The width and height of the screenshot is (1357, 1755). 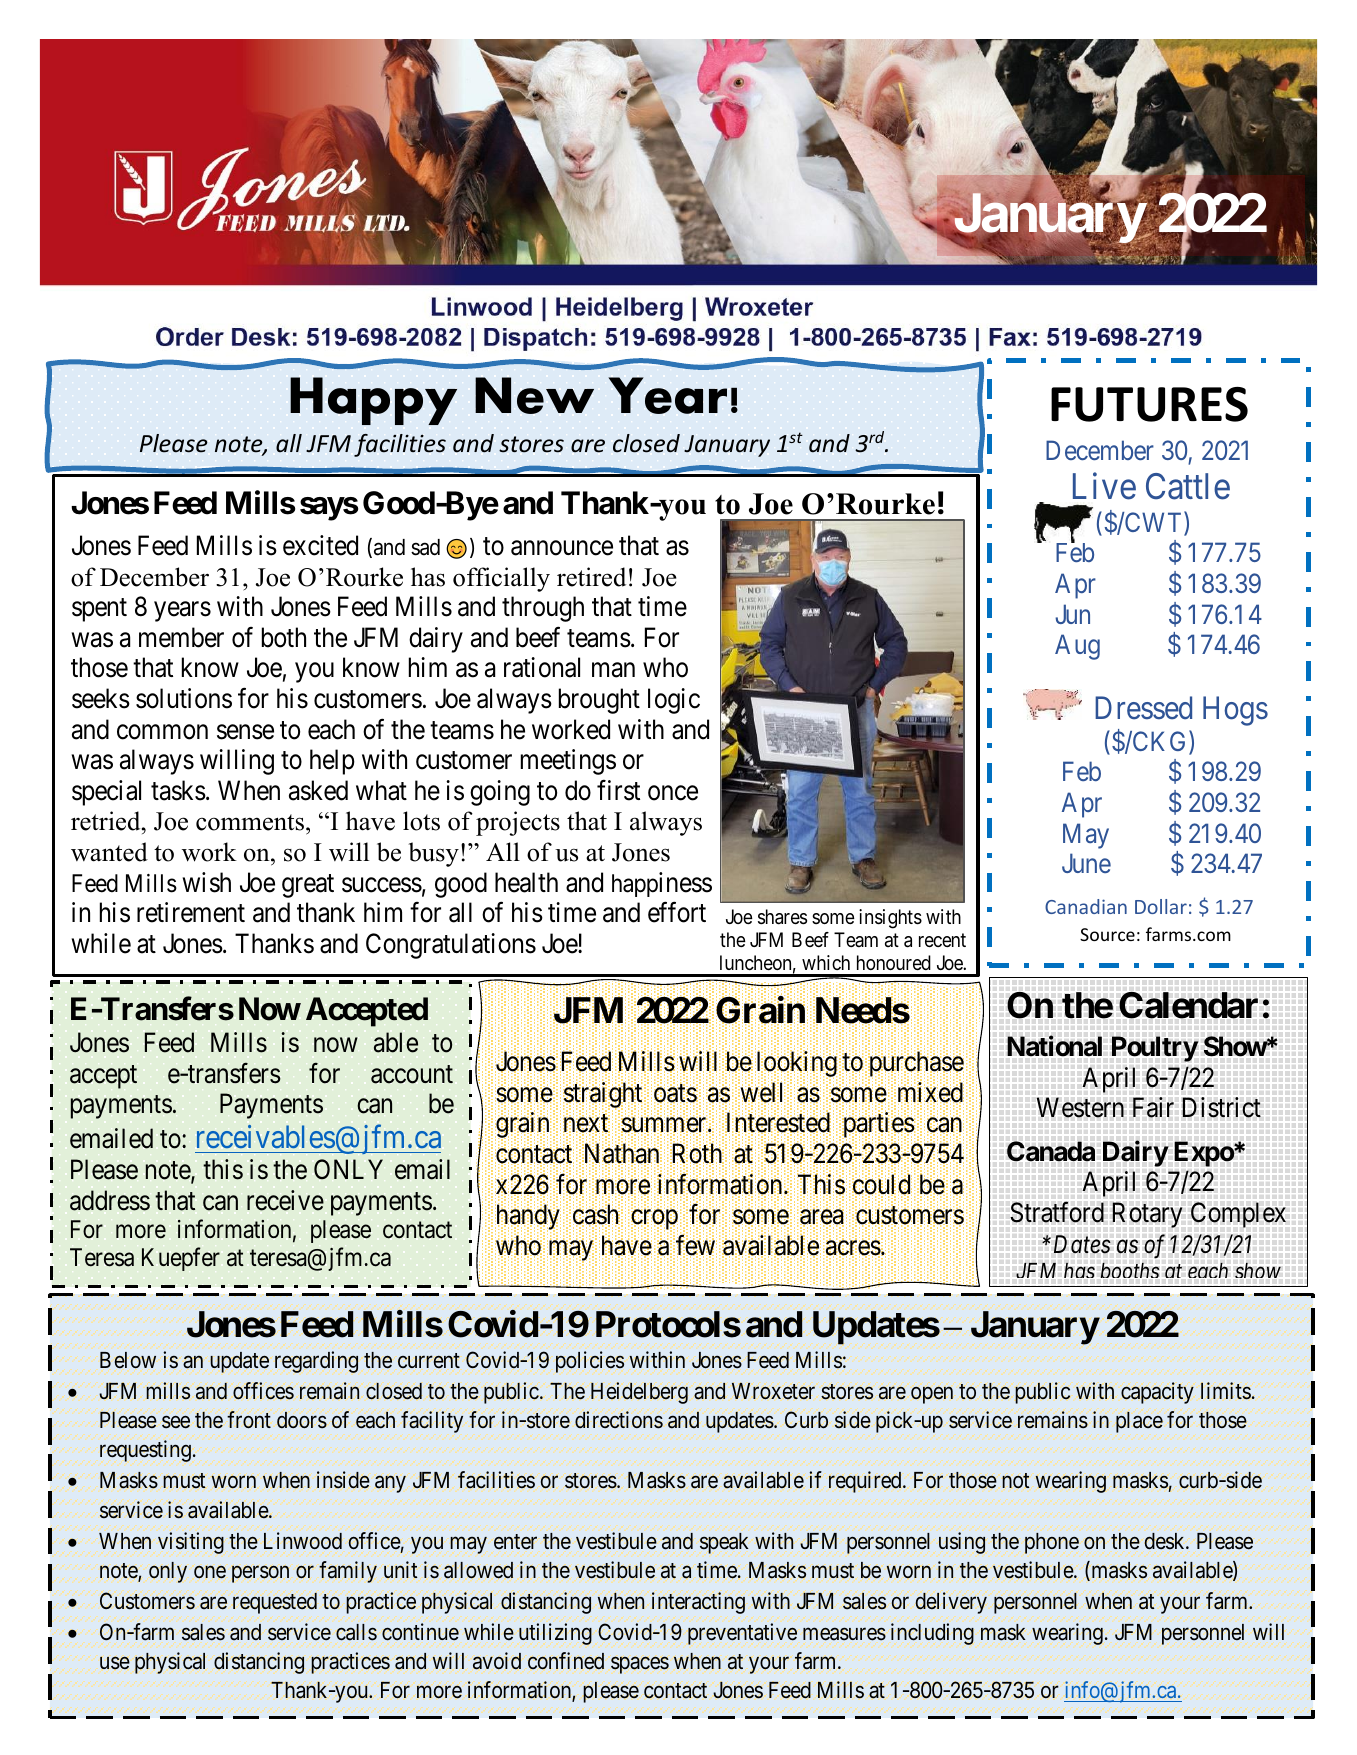 I want to click on effort, so click(x=677, y=912).
